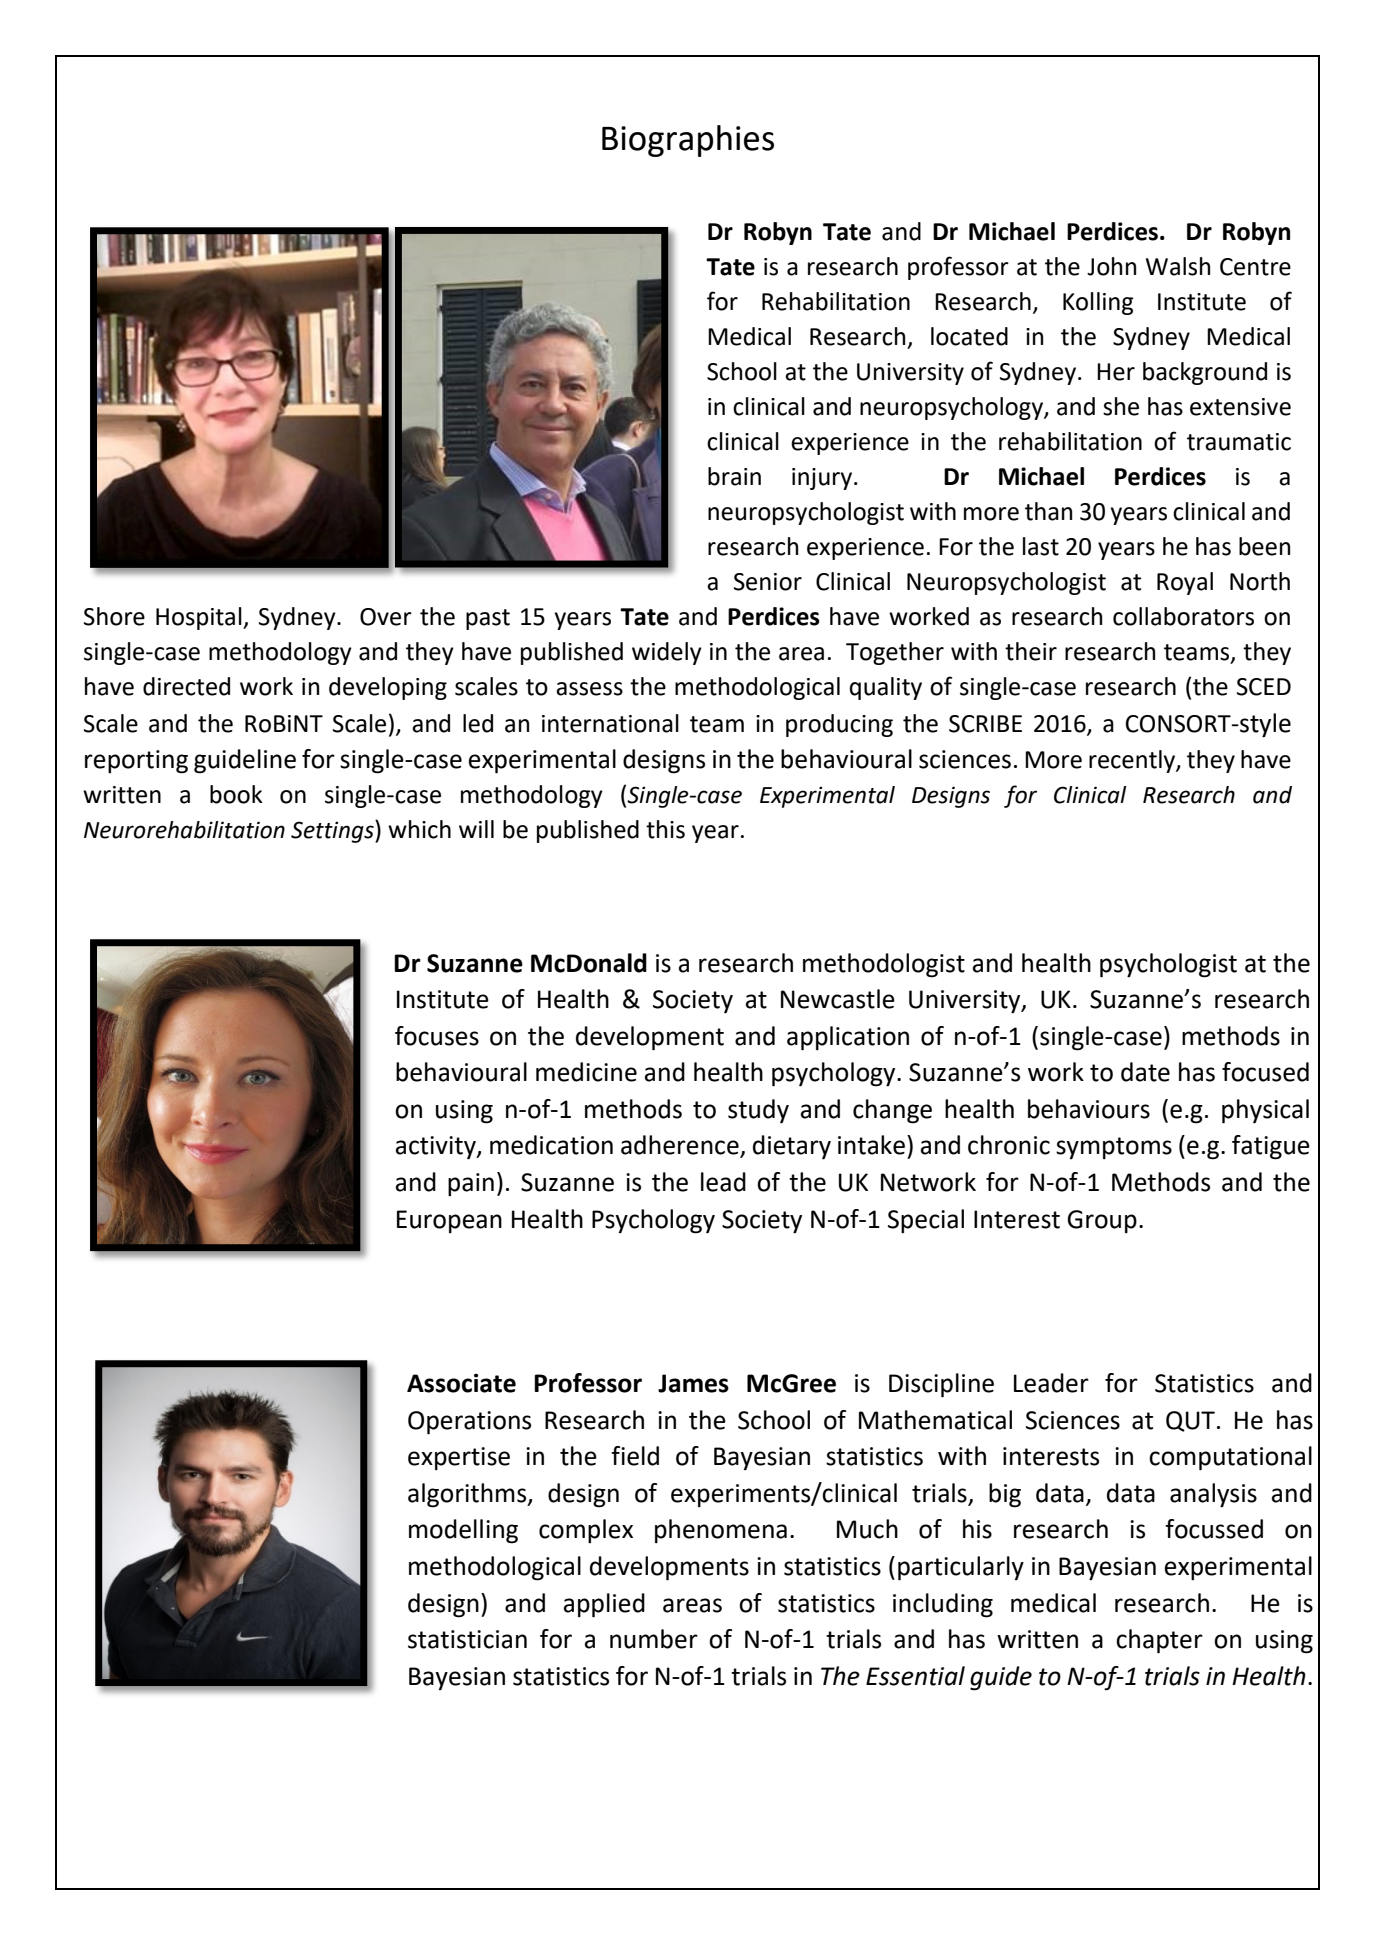 The width and height of the document is (1375, 1945). What do you see at coordinates (654, 1639) in the document?
I see `number` at bounding box center [654, 1639].
